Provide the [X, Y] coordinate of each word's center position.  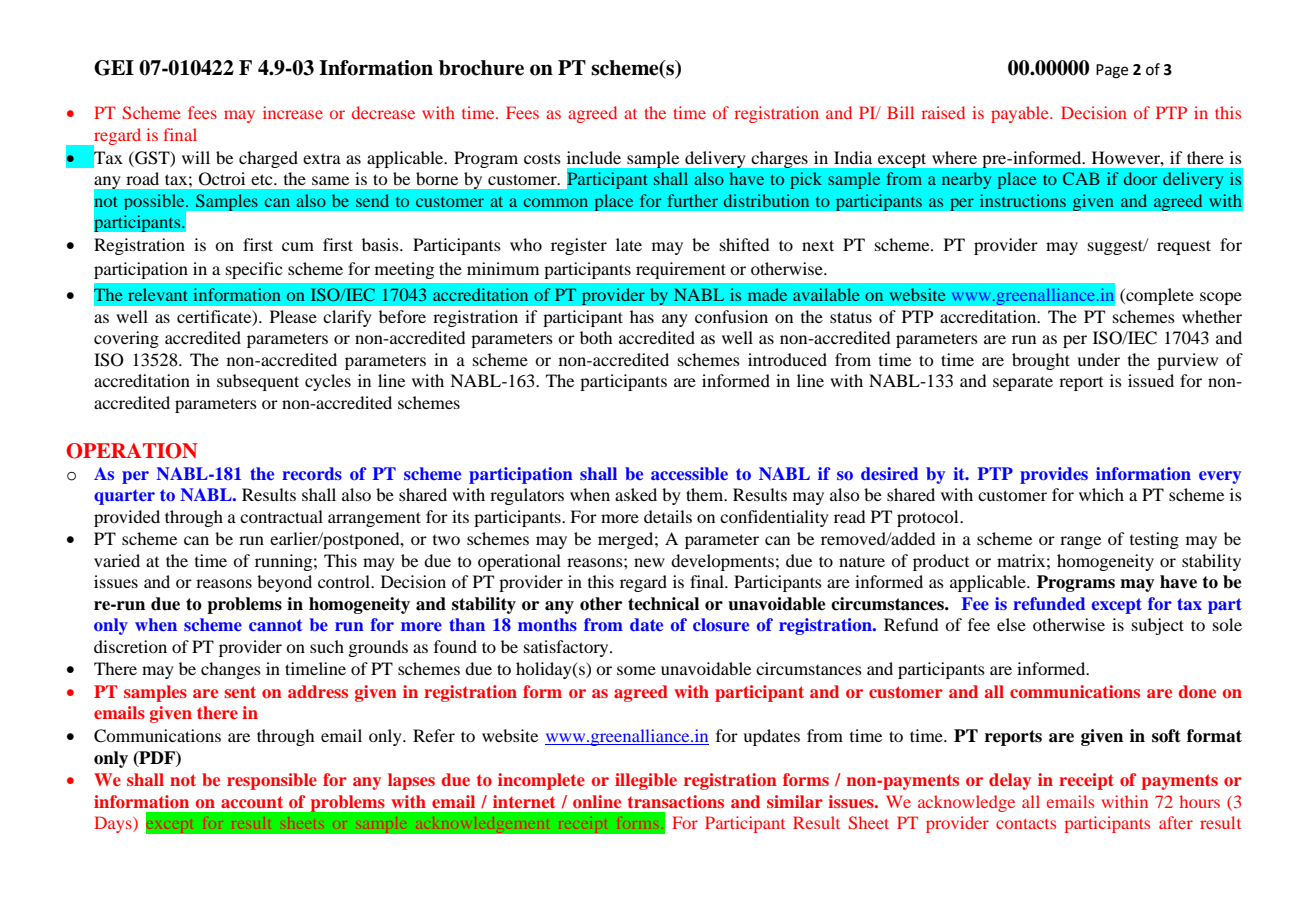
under [1098, 359]
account [252, 802]
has [642, 316]
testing [1154, 540]
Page [1112, 71]
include [594, 157]
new [649, 562]
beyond [284, 583]
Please [293, 316]
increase [293, 112]
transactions [676, 801]
